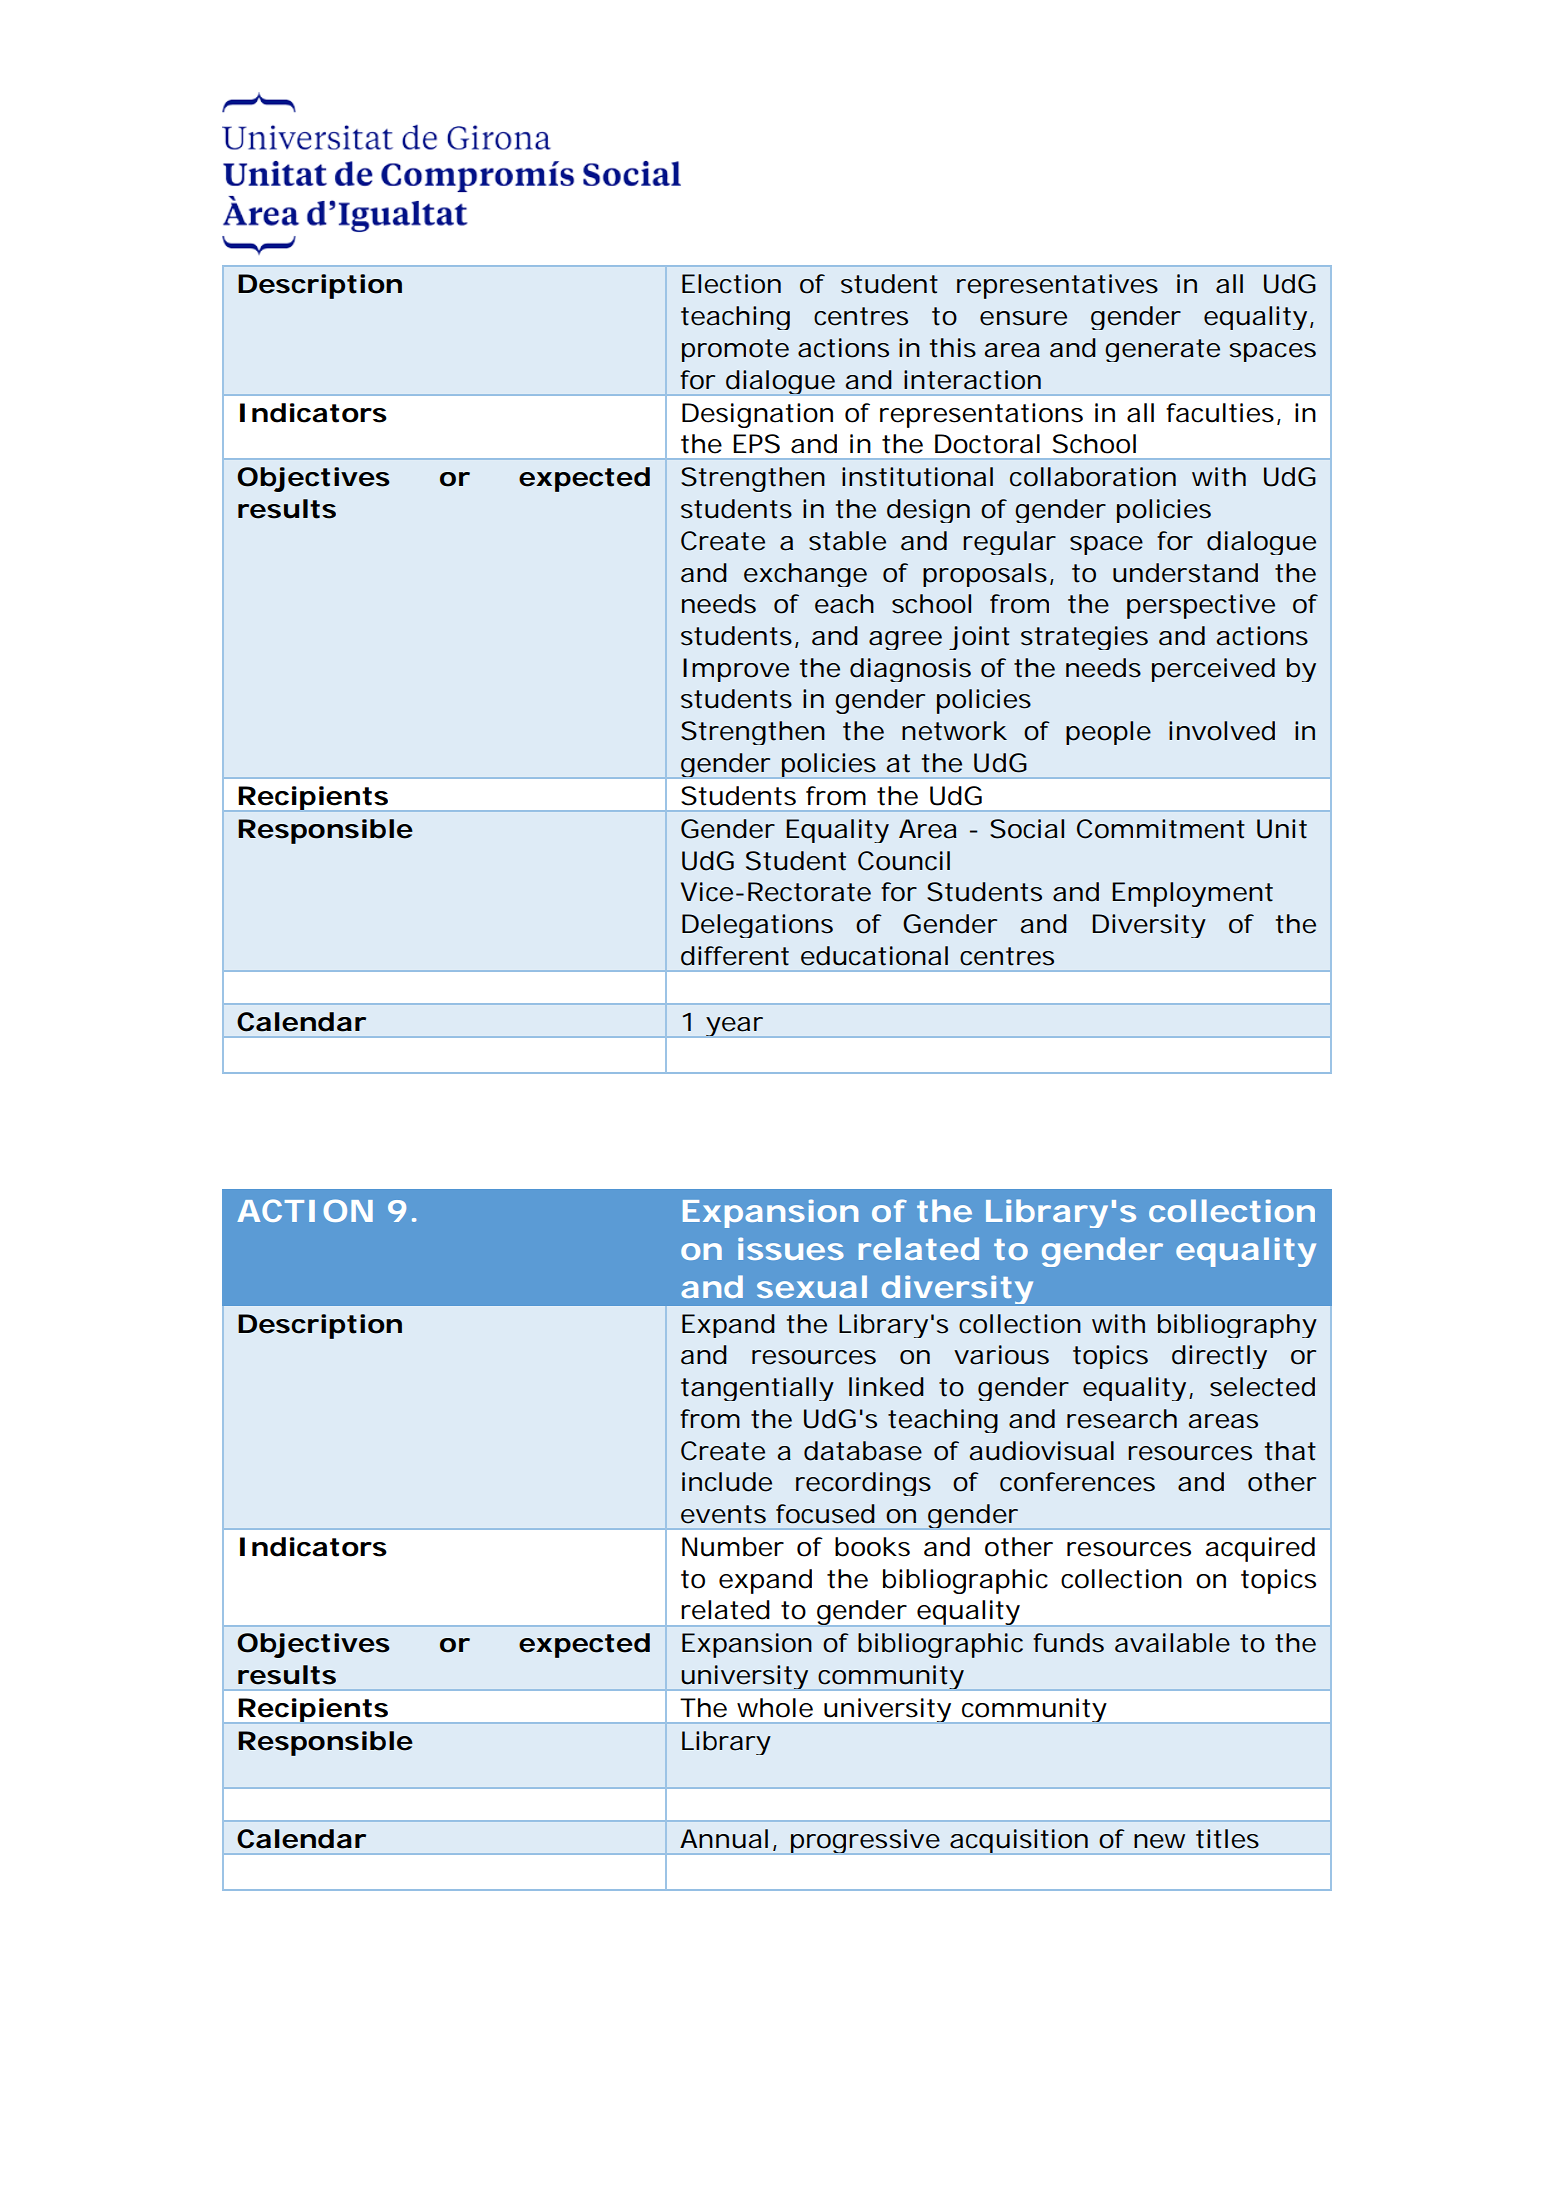 The image size is (1554, 2197). Describe the element at coordinates (1019, 1842) in the screenshot. I see `acquisition` at that location.
